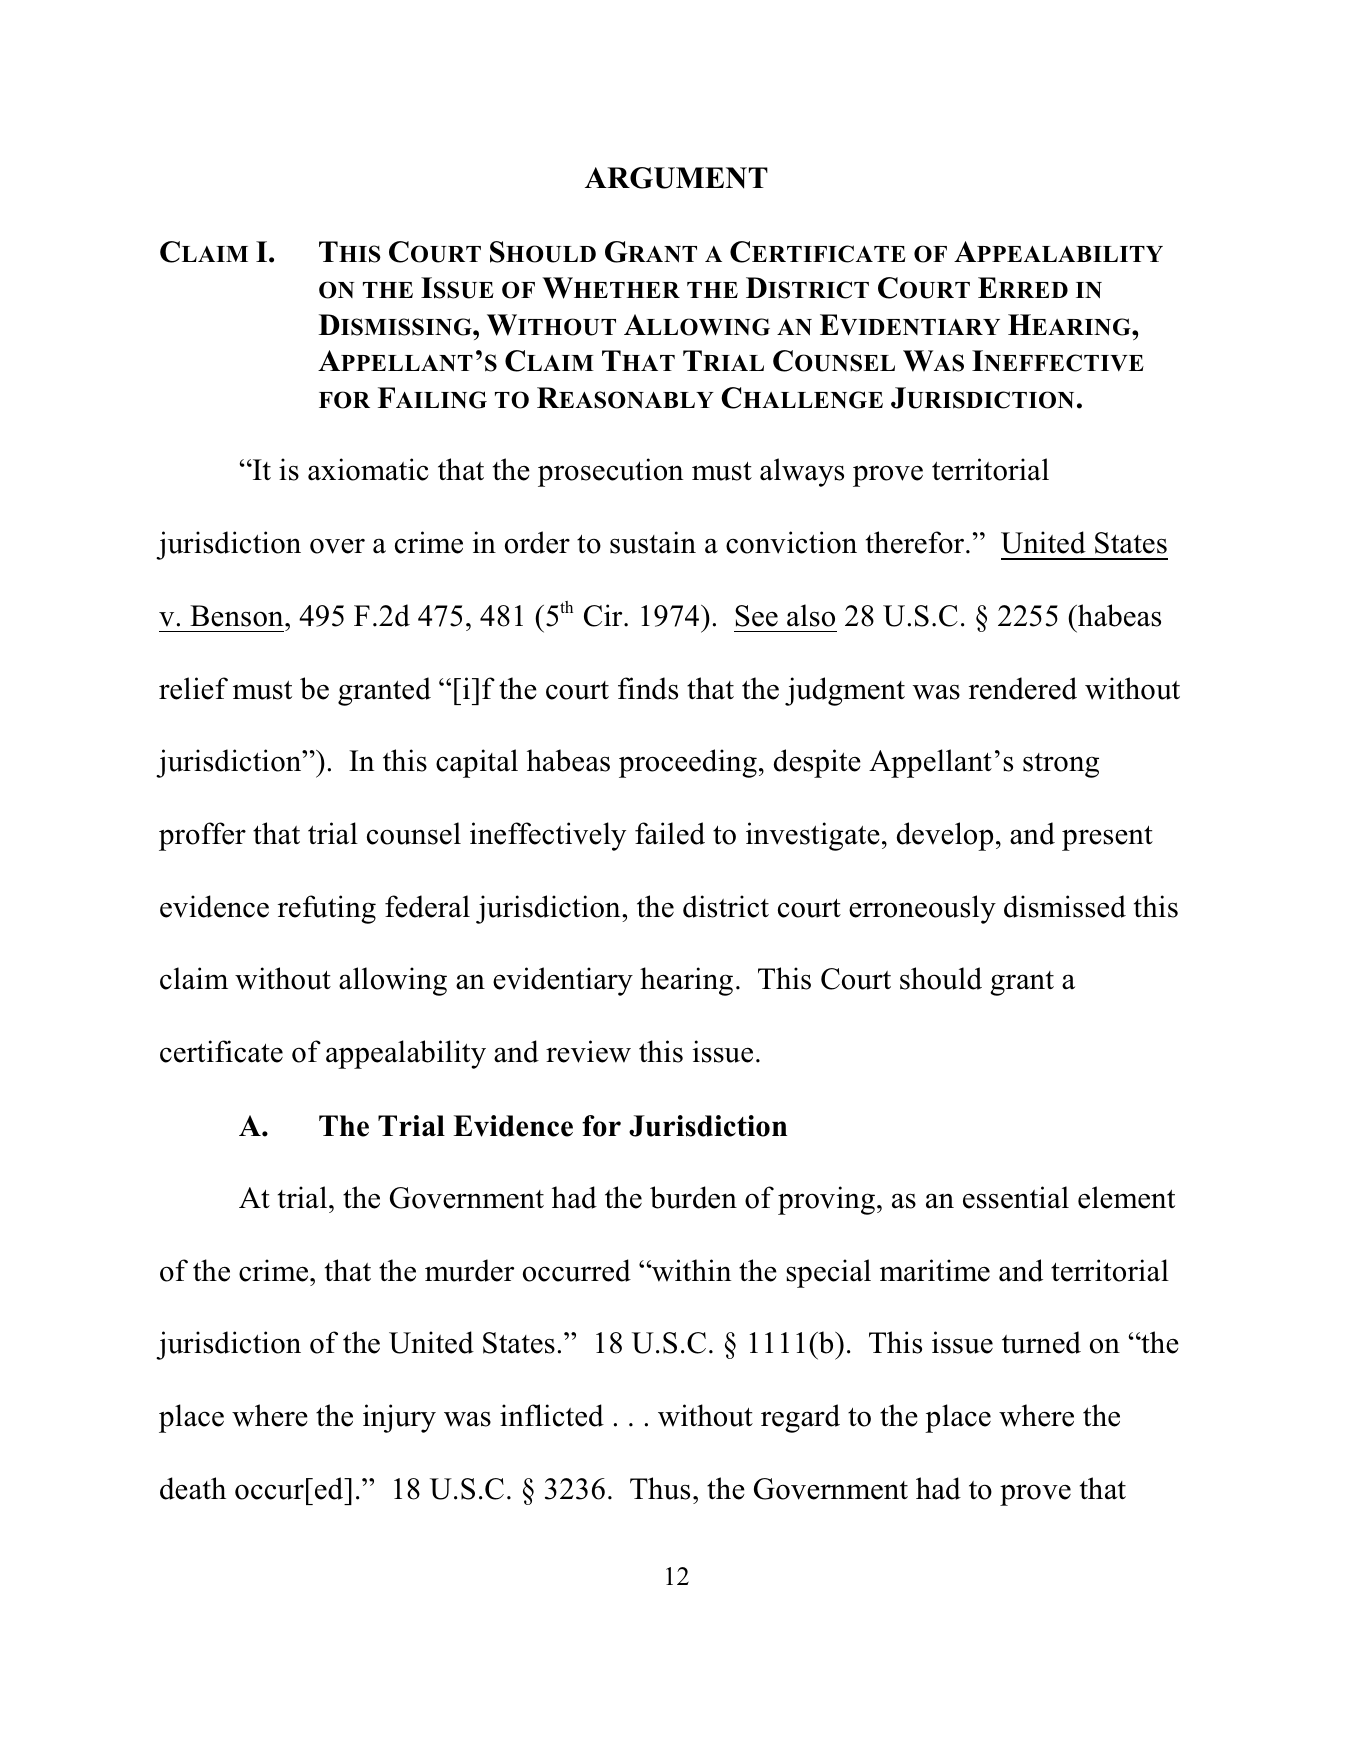 The height and width of the screenshot is (1751, 1353). I want to click on always, so click(802, 472).
